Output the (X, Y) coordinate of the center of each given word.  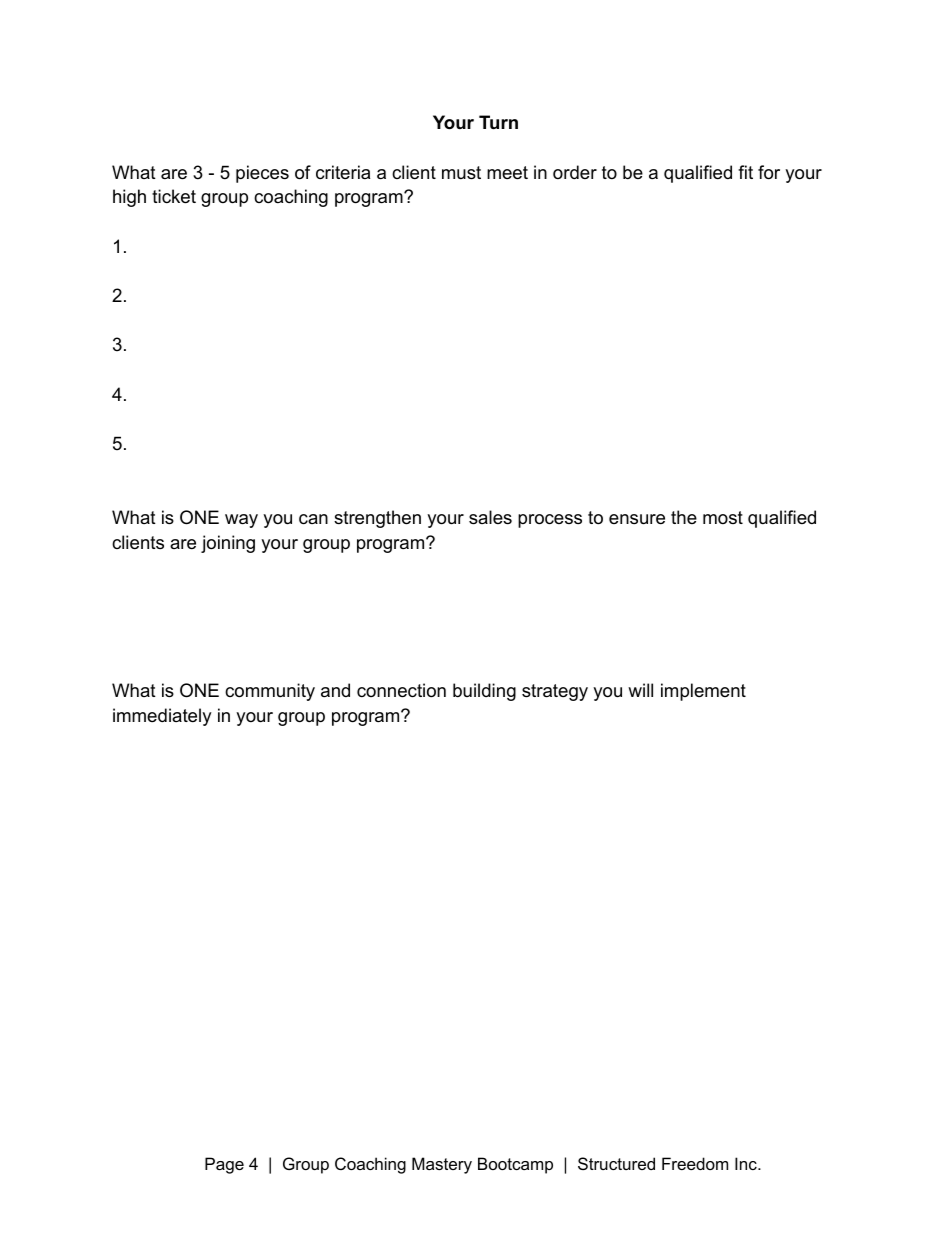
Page (224, 1165)
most (723, 517)
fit (745, 172)
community (270, 692)
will (640, 690)
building (484, 692)
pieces (262, 174)
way (241, 521)
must (461, 173)
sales (490, 517)
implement (703, 692)
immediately (162, 717)
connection (401, 690)
